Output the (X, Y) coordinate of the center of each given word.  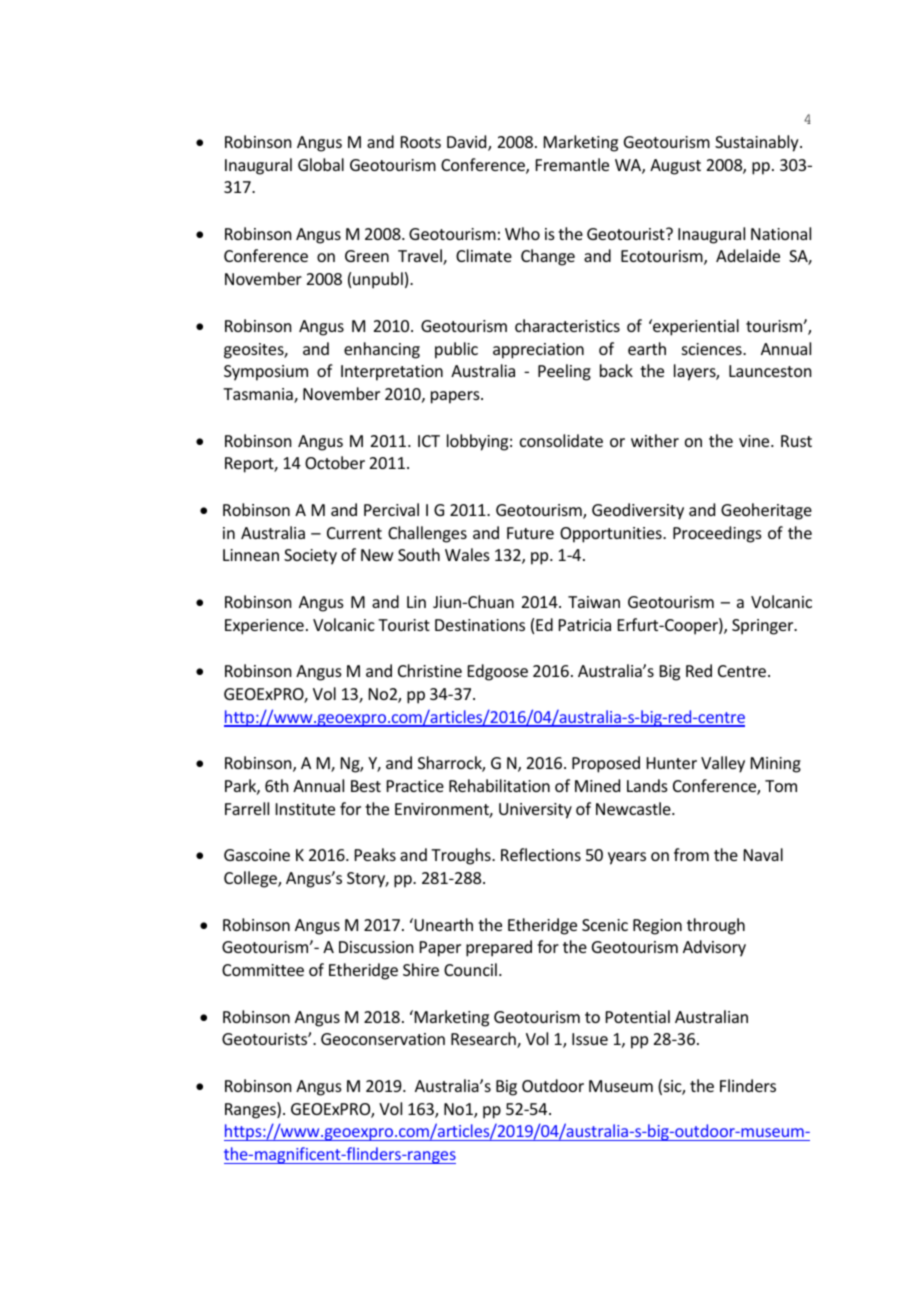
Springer (764, 627)
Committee (263, 970)
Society (310, 557)
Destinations (480, 625)
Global (321, 164)
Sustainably (758, 143)
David (468, 143)
